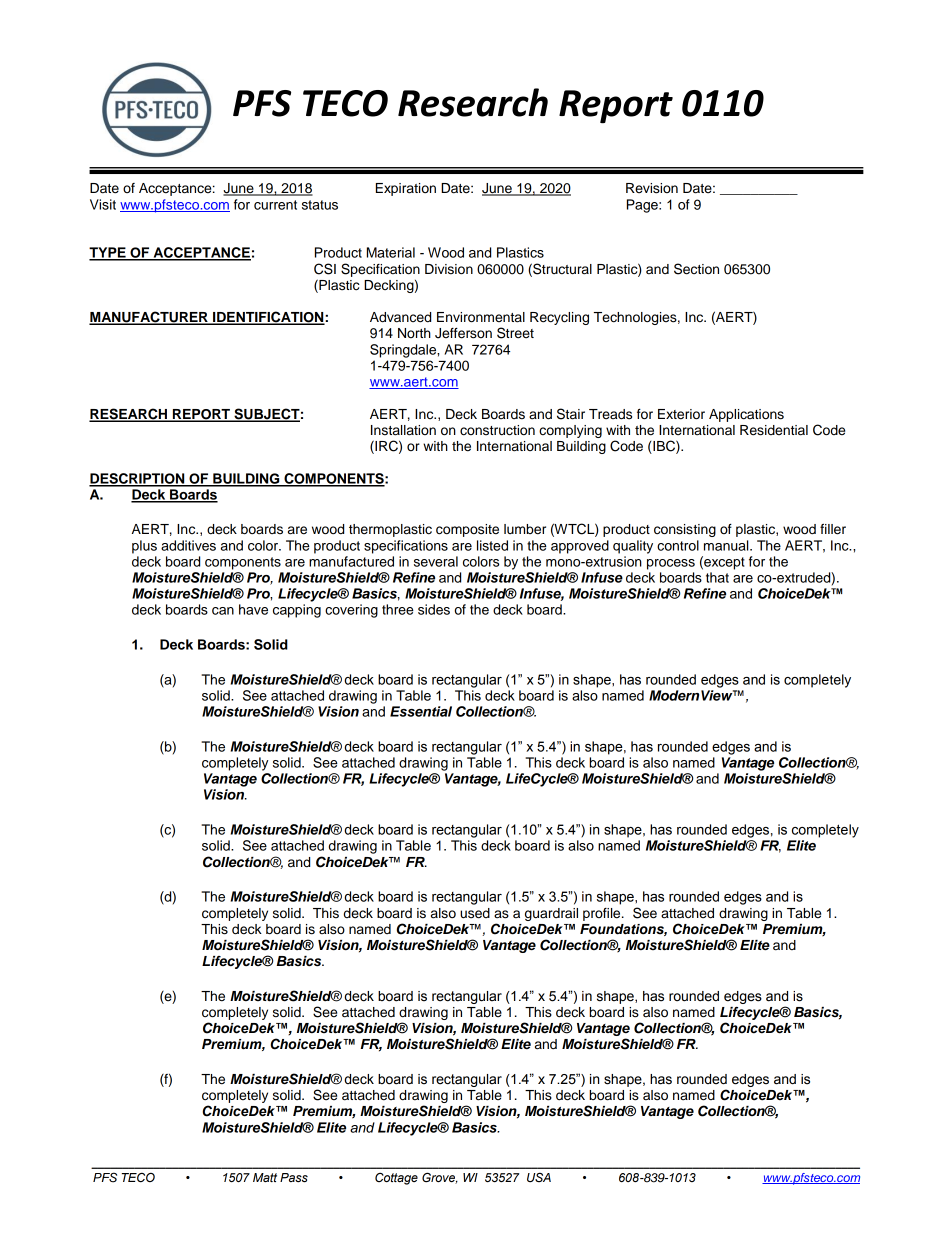  I want to click on Expiration, so click(406, 189).
